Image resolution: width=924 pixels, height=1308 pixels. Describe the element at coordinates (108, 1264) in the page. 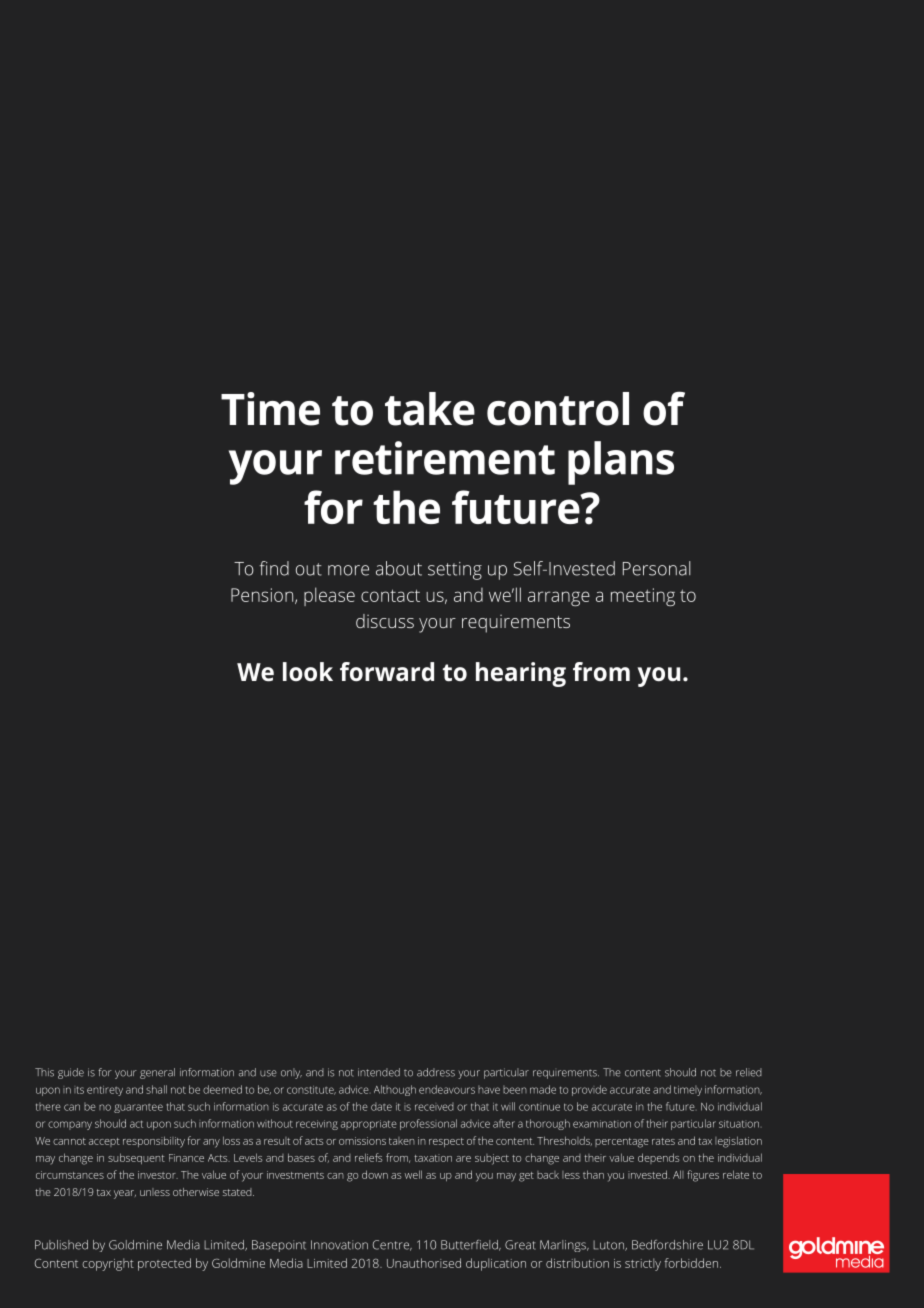

I see `copyright` at that location.
